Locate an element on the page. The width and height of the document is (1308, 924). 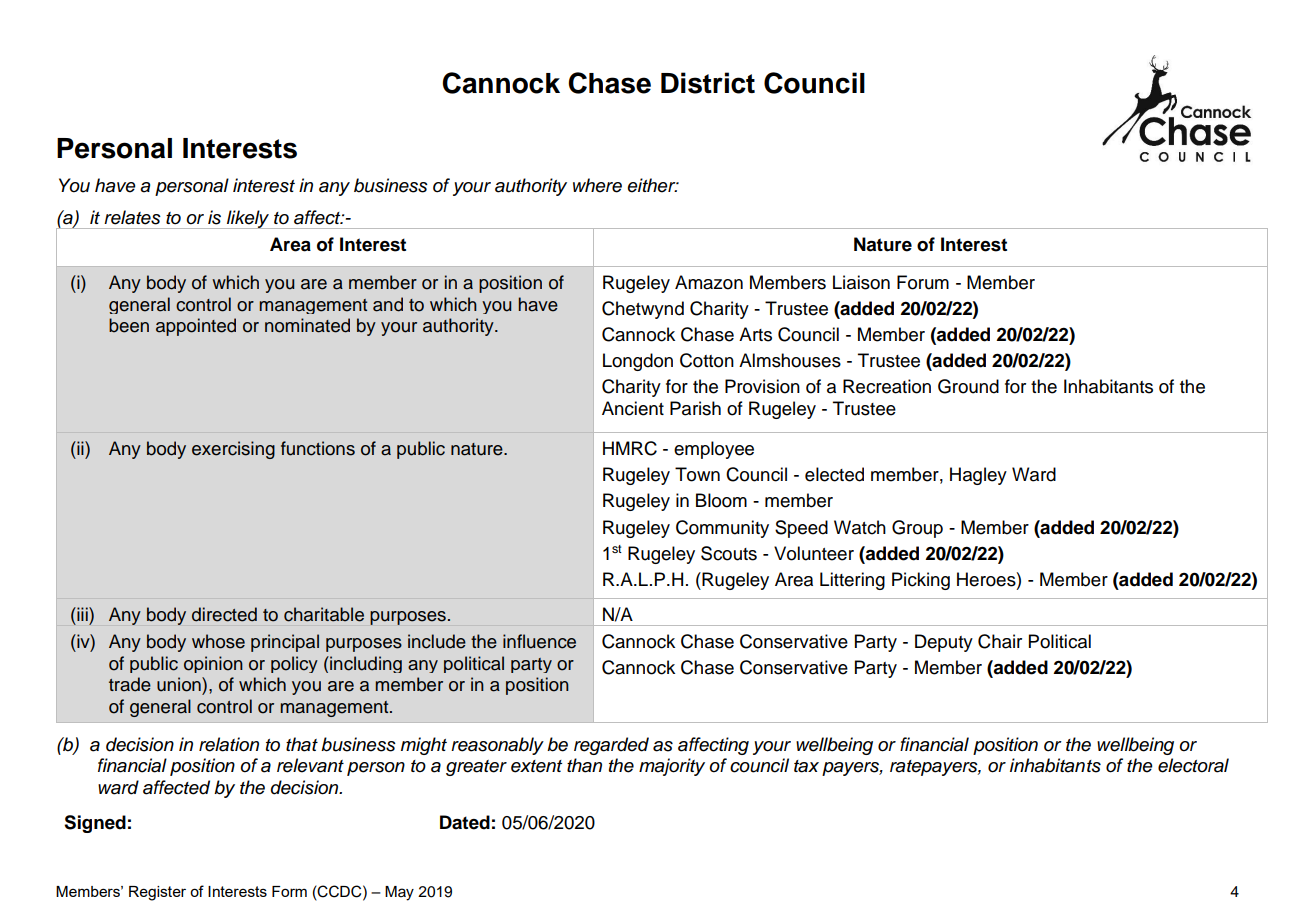
Town is located at coordinates (697, 474).
